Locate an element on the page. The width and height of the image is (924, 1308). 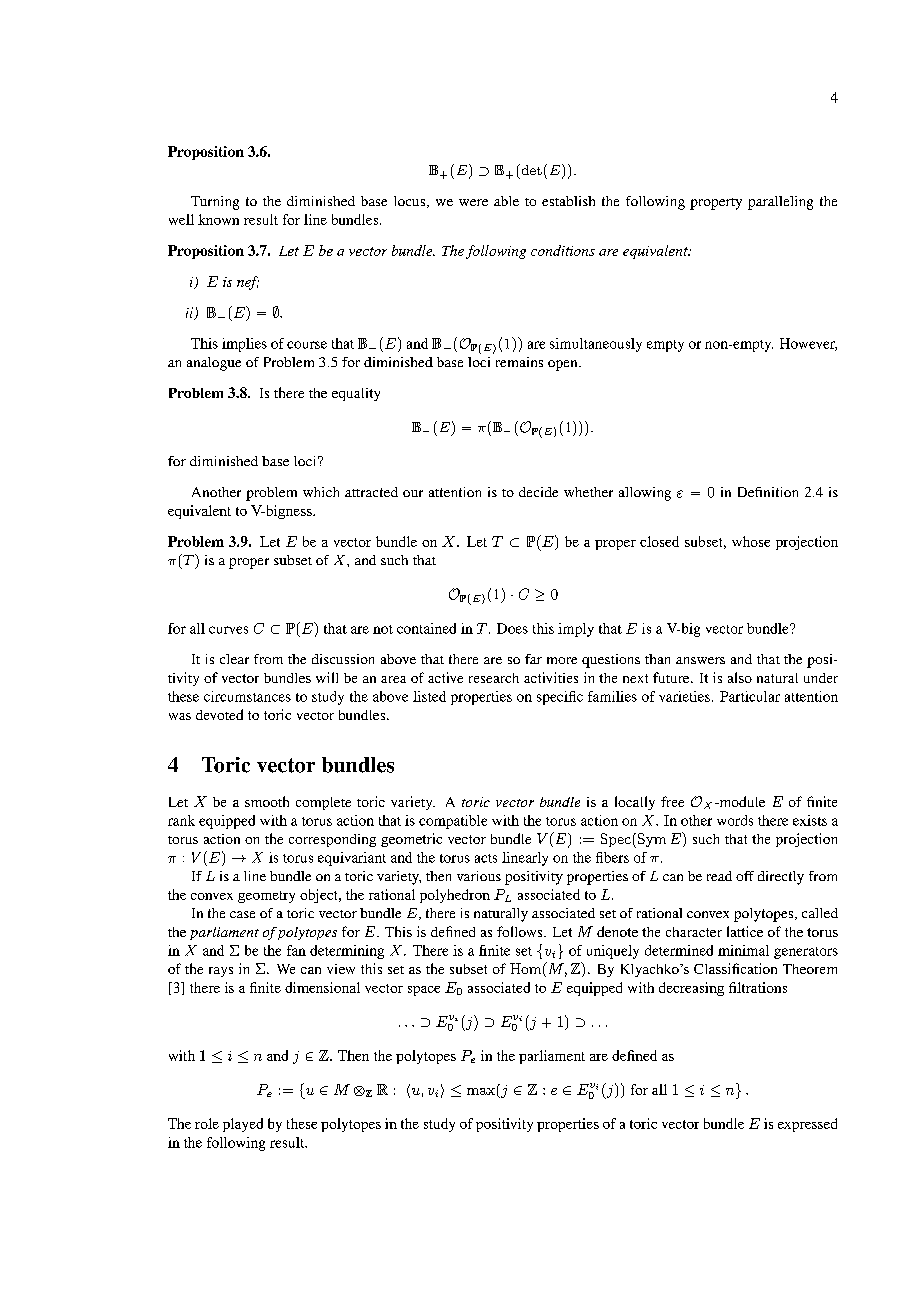
various is located at coordinates (479, 876).
